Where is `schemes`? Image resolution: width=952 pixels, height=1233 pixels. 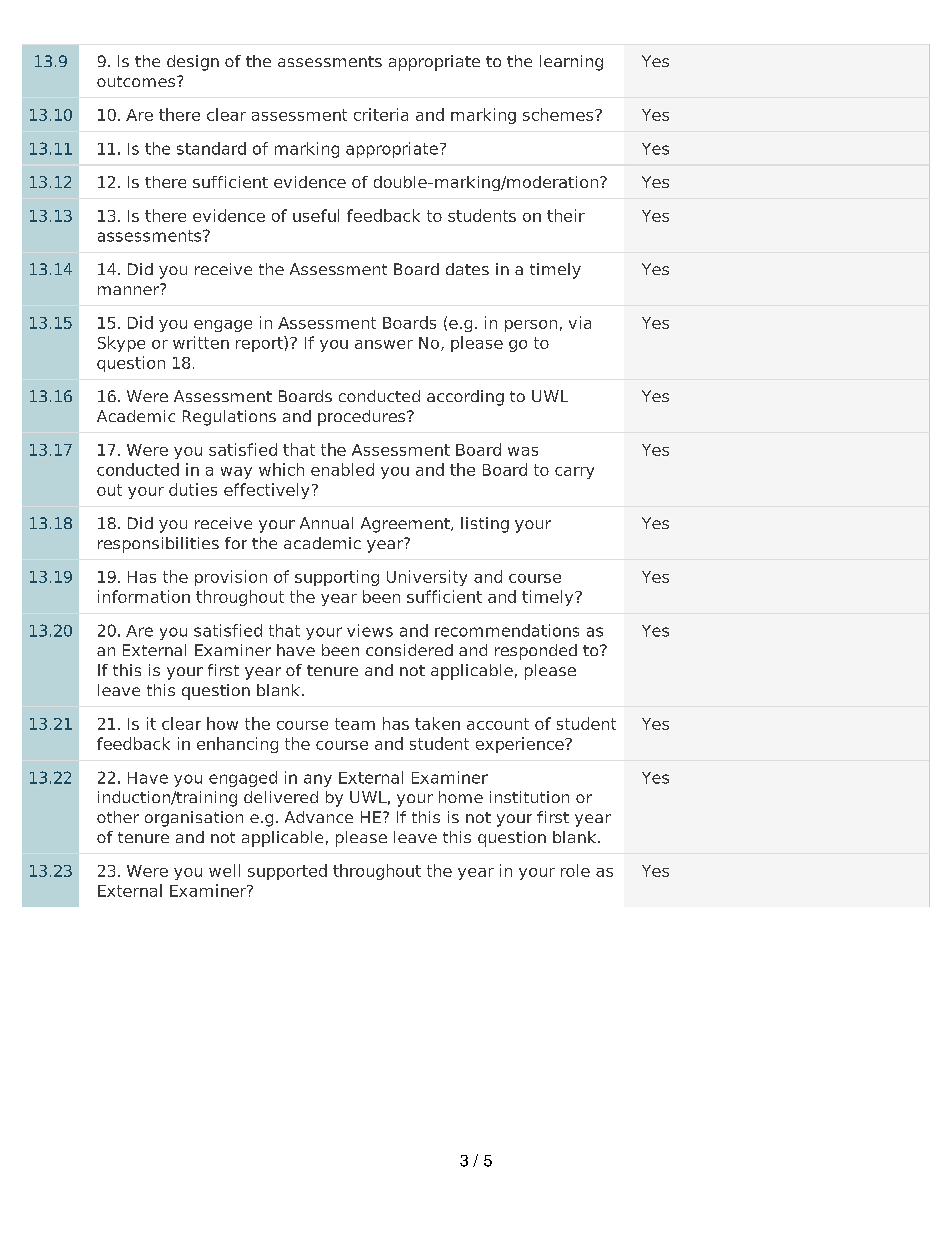
schemes is located at coordinates (559, 114).
